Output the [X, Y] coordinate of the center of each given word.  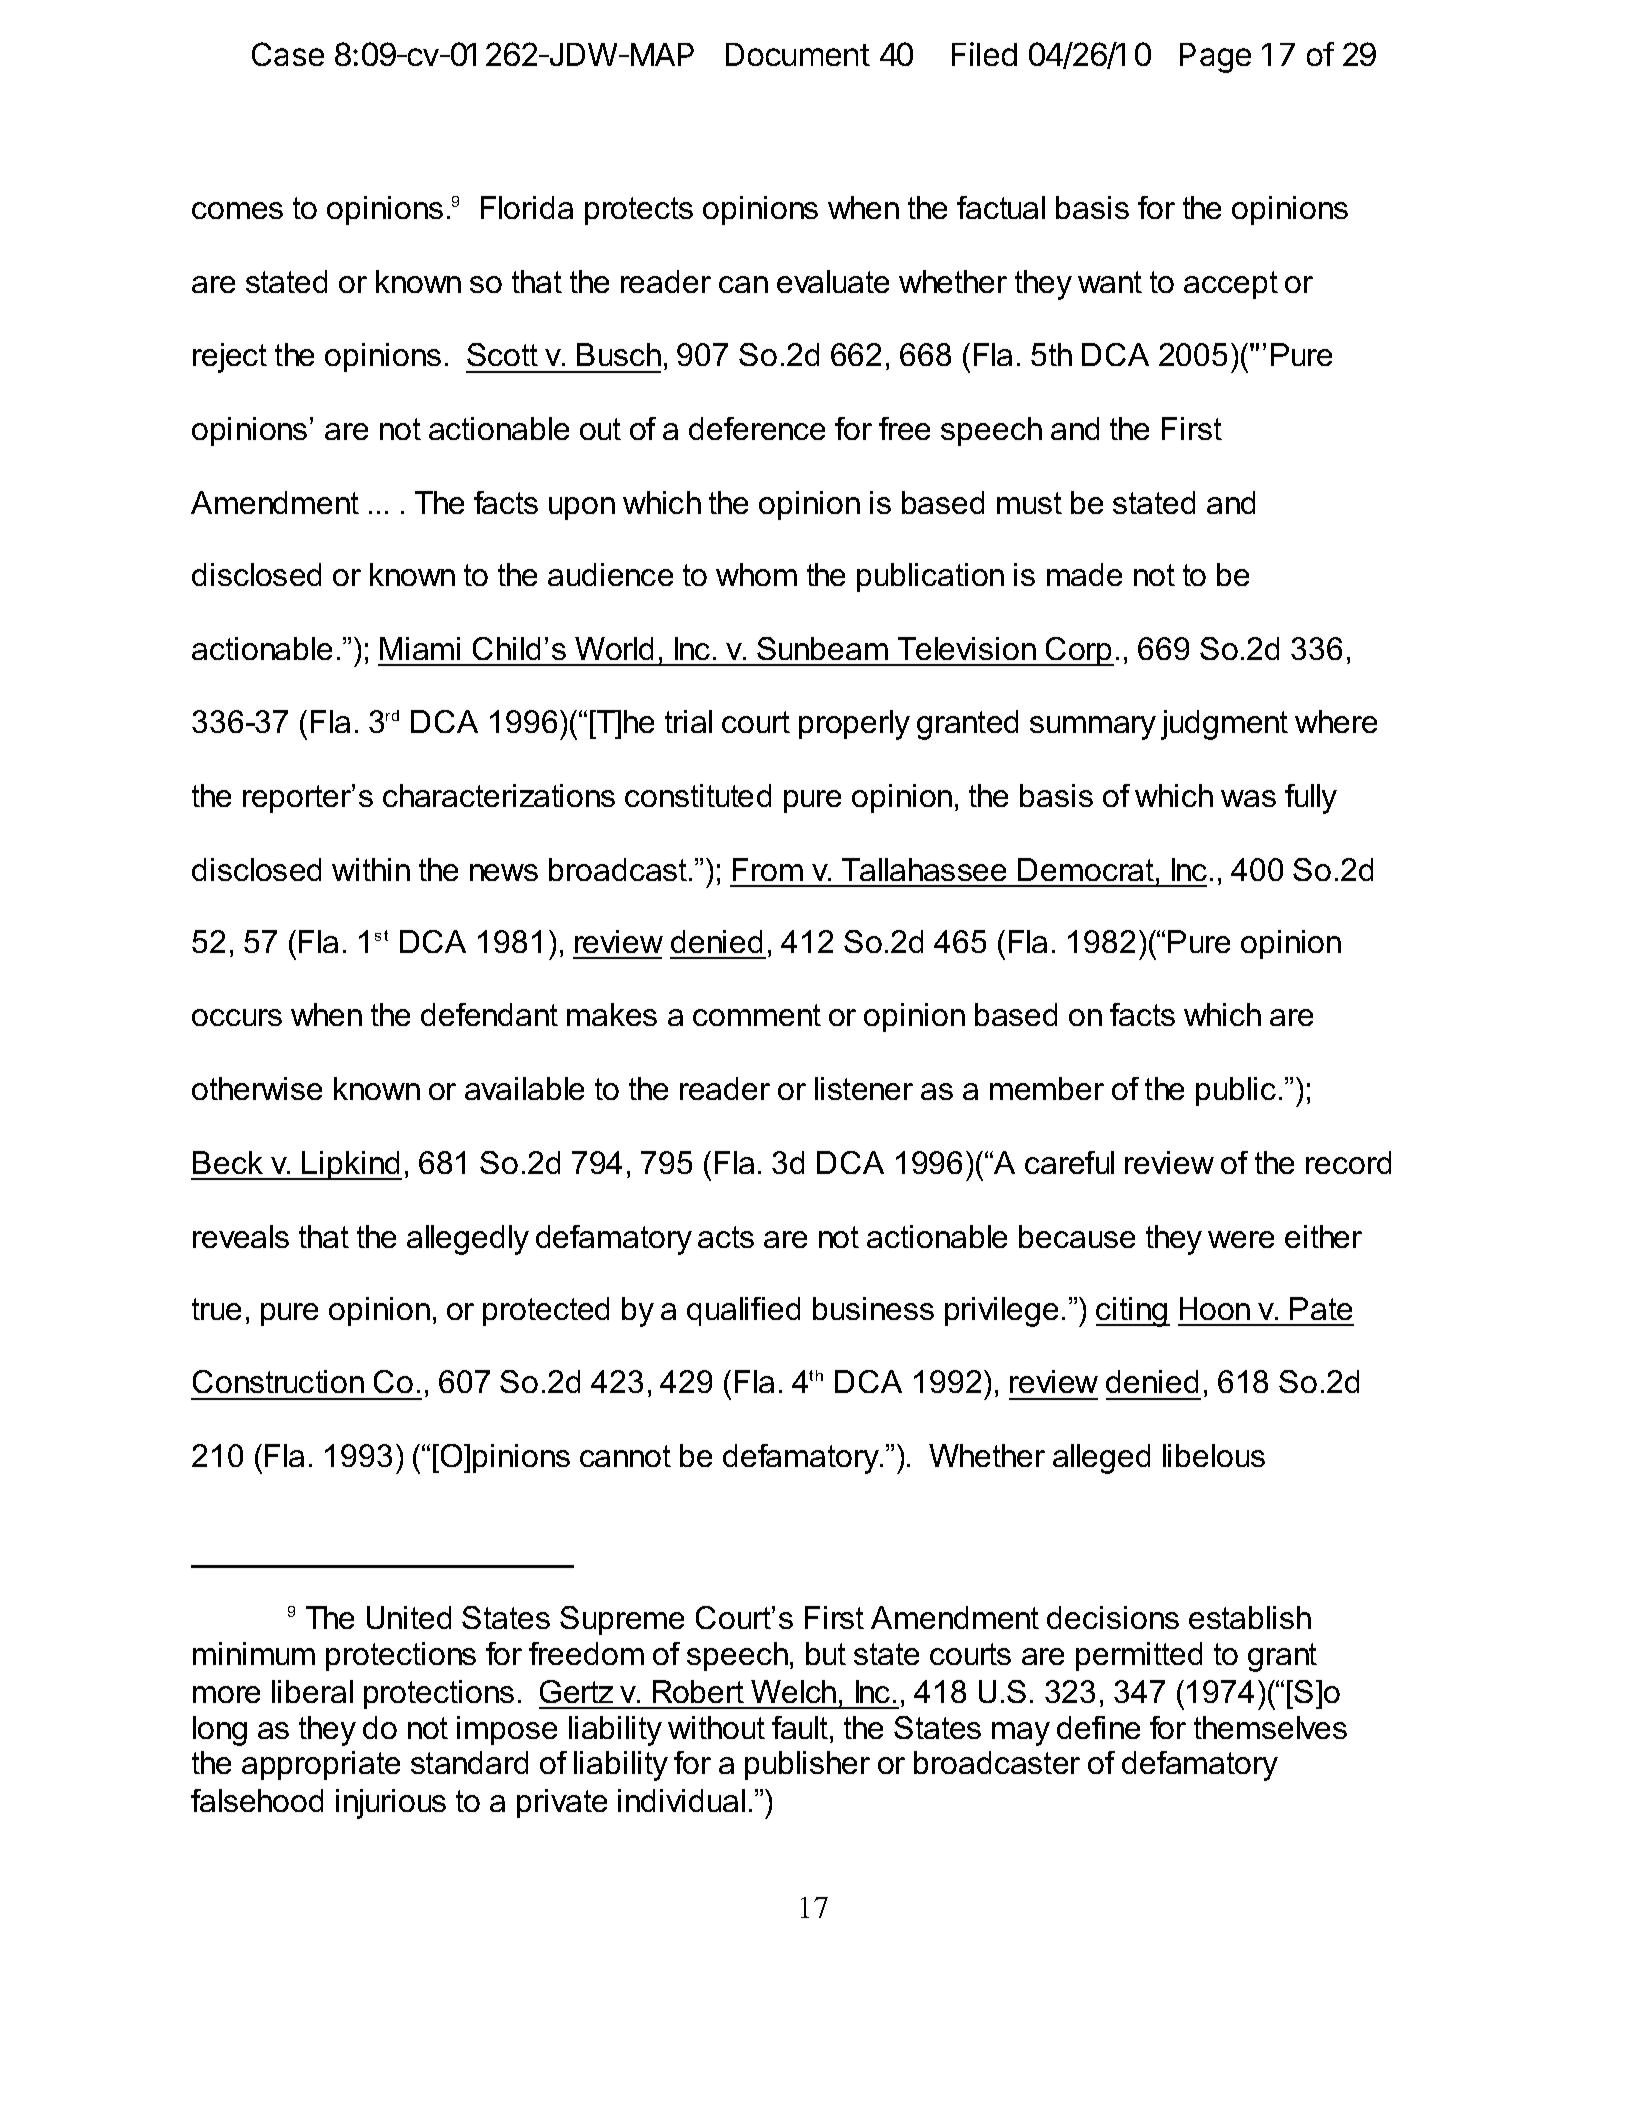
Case [288, 54]
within [371, 869]
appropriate [321, 1765]
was [1248, 798]
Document [798, 54]
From [768, 869]
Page [1215, 58]
